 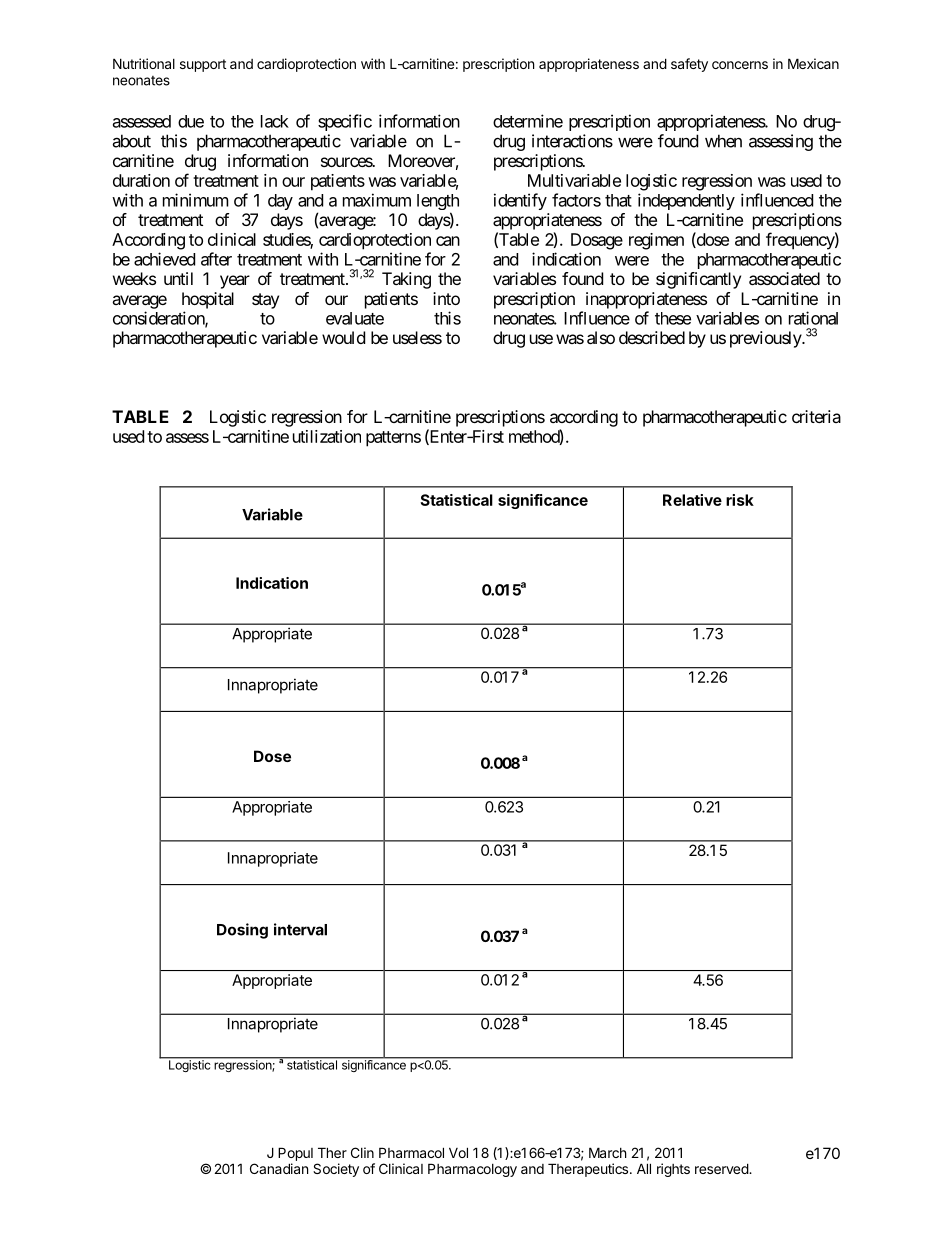 I want to click on concerns, so click(x=740, y=65).
